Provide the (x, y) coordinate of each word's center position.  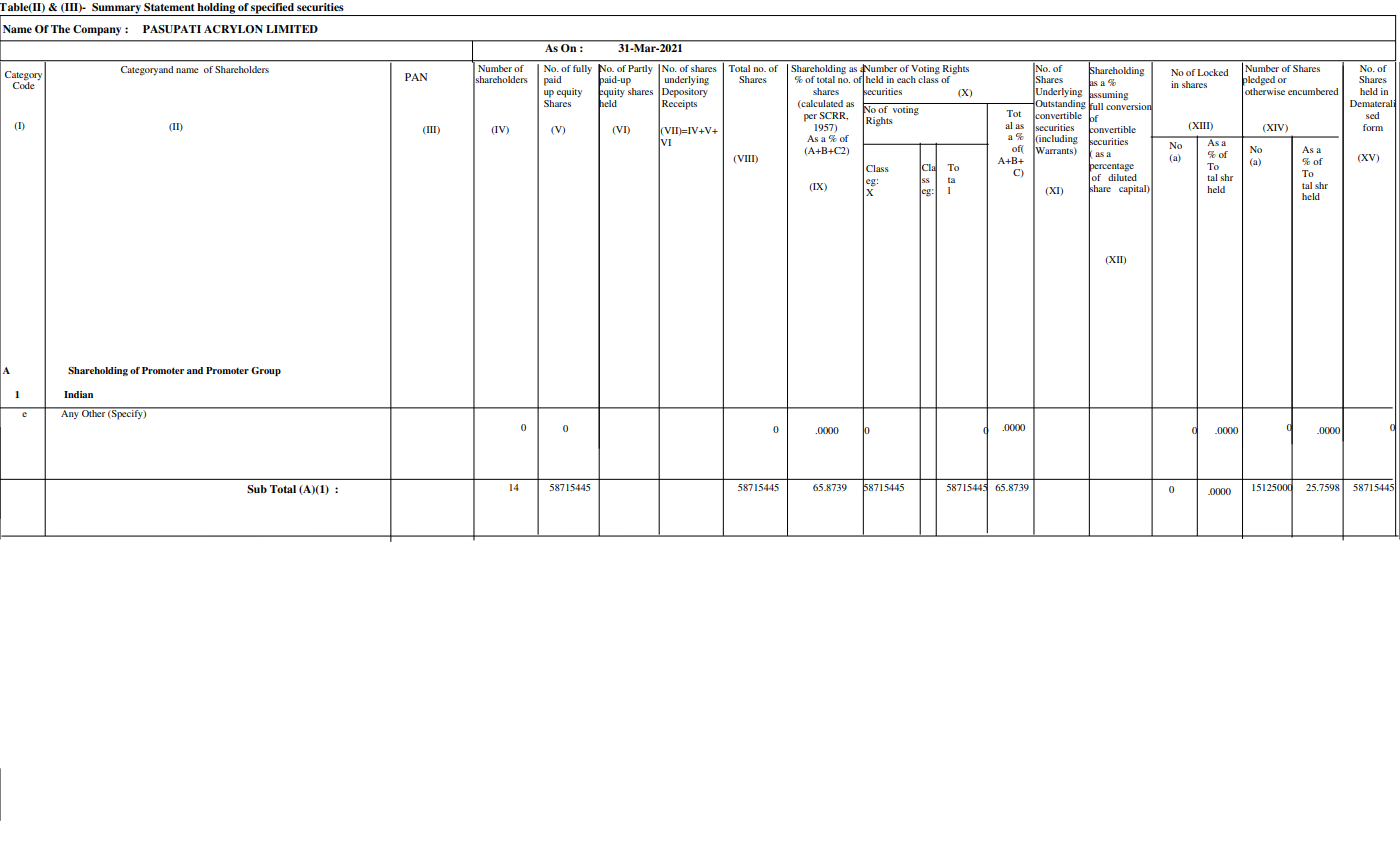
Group (266, 371)
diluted (1122, 176)
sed (1372, 115)
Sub (257, 489)
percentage (1111, 166)
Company (97, 30)
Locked (1213, 72)
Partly (640, 69)
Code (23, 84)
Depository (685, 93)
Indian (78, 394)
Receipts (679, 105)
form (1373, 127)
